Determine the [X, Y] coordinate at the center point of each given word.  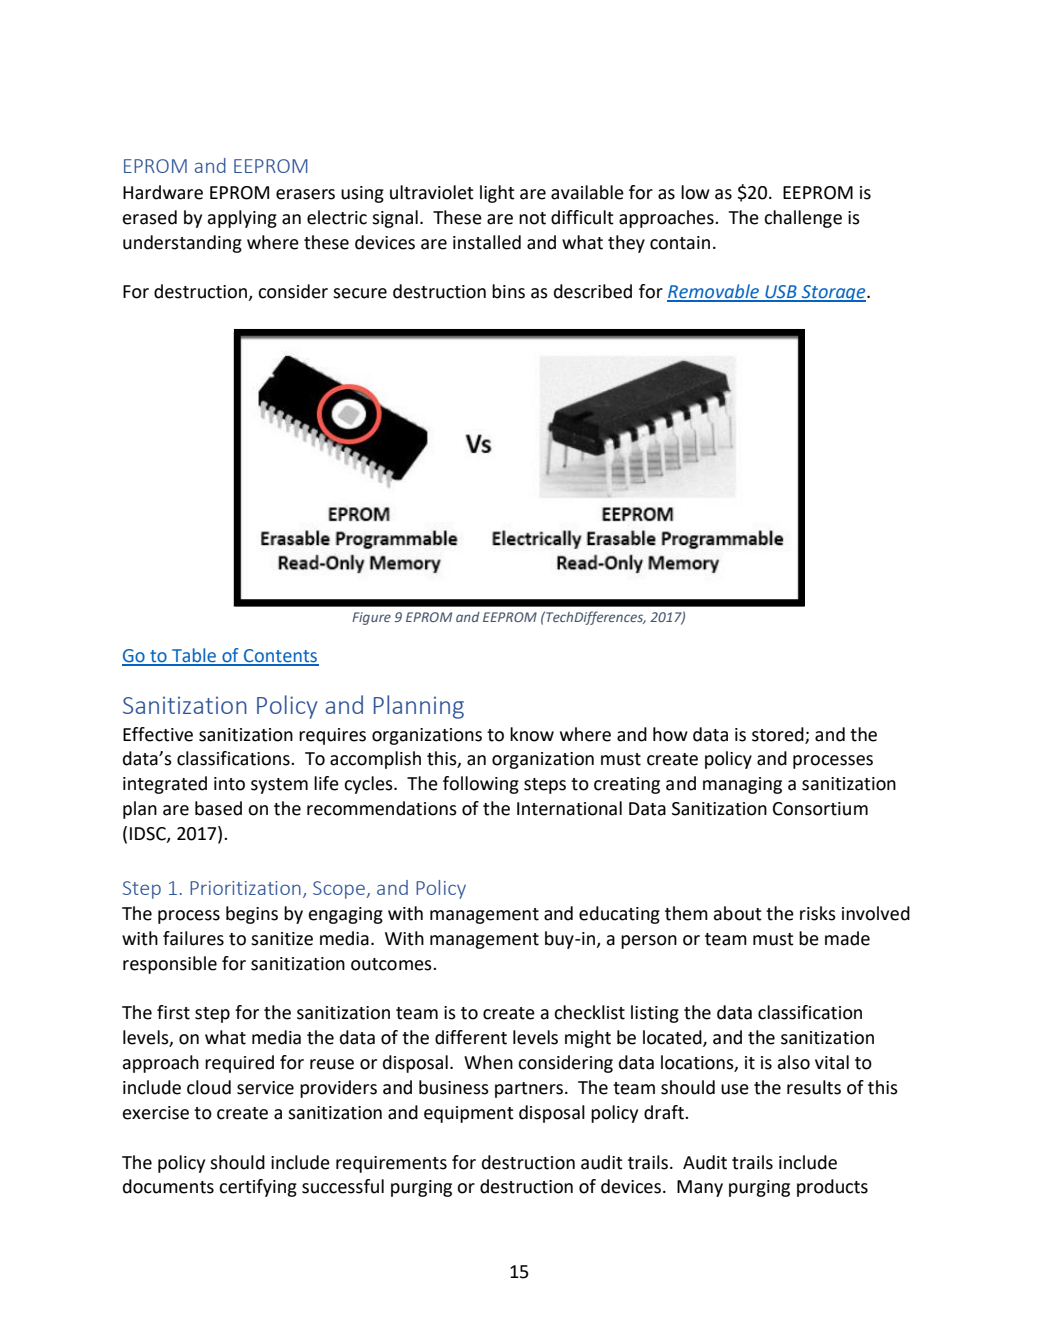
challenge [803, 219]
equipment [469, 1114]
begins [252, 915]
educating [619, 915]
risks [818, 913]
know [532, 734]
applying [242, 219]
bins [508, 291]
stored [779, 735]
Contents [280, 657]
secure [360, 293]
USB [781, 293]
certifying [258, 1188]
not [532, 218]
